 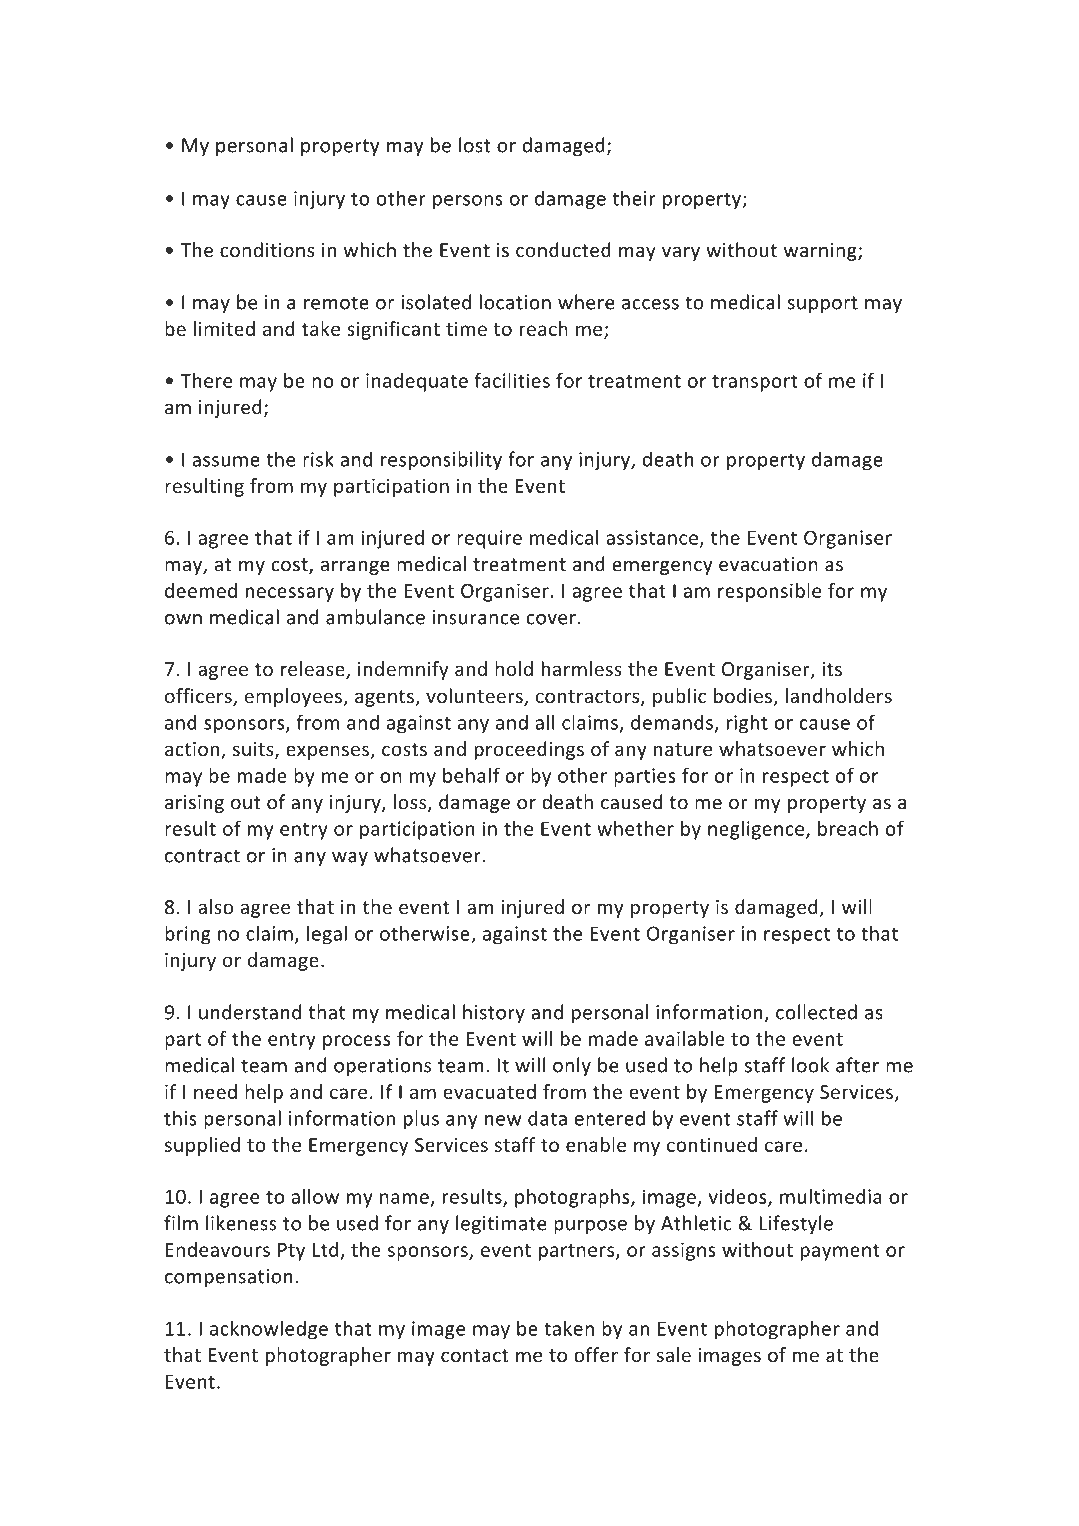 What do you see at coordinates (269, 1330) in the screenshot?
I see `acknowledge` at bounding box center [269, 1330].
